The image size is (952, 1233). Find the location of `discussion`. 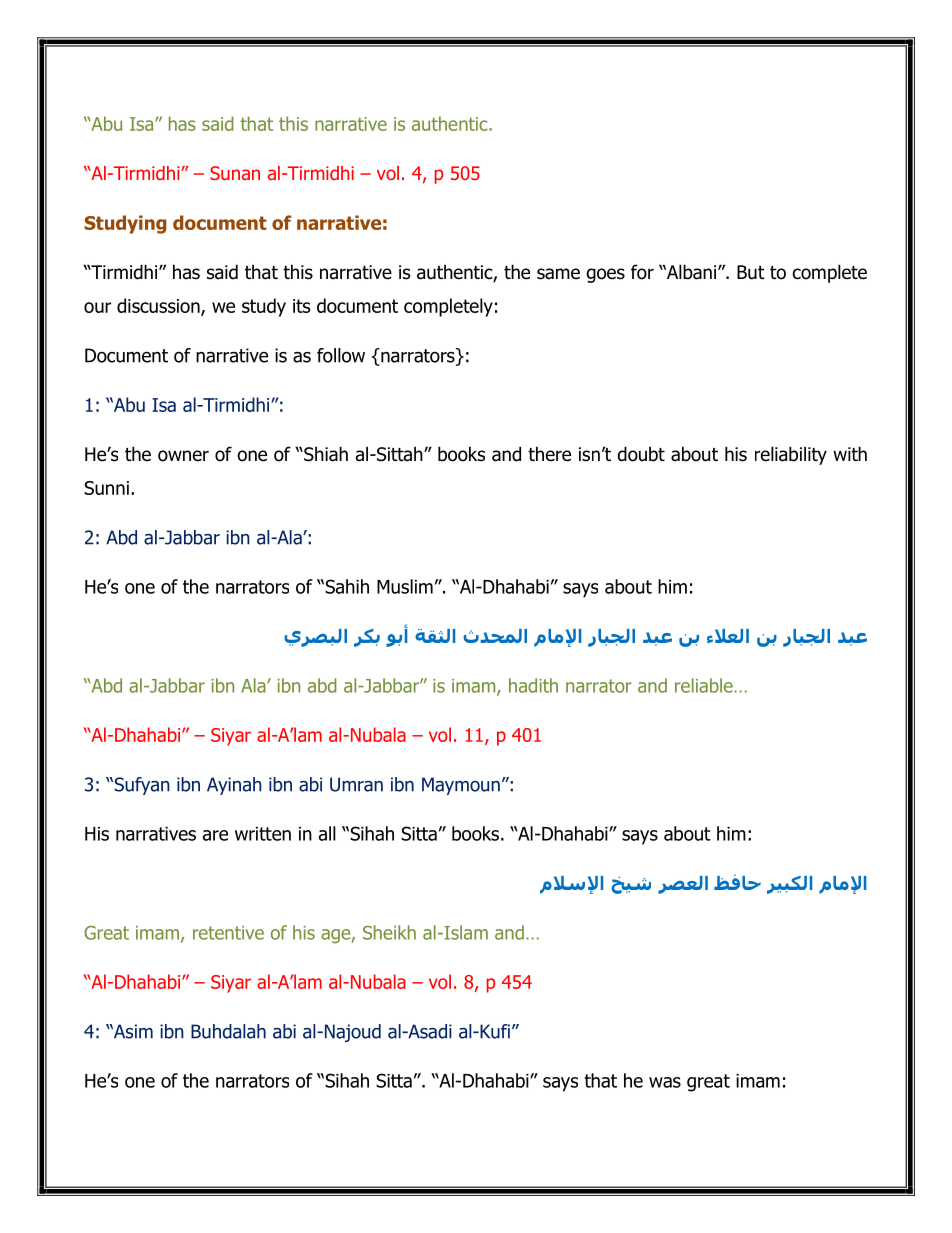

discussion is located at coordinates (159, 306).
